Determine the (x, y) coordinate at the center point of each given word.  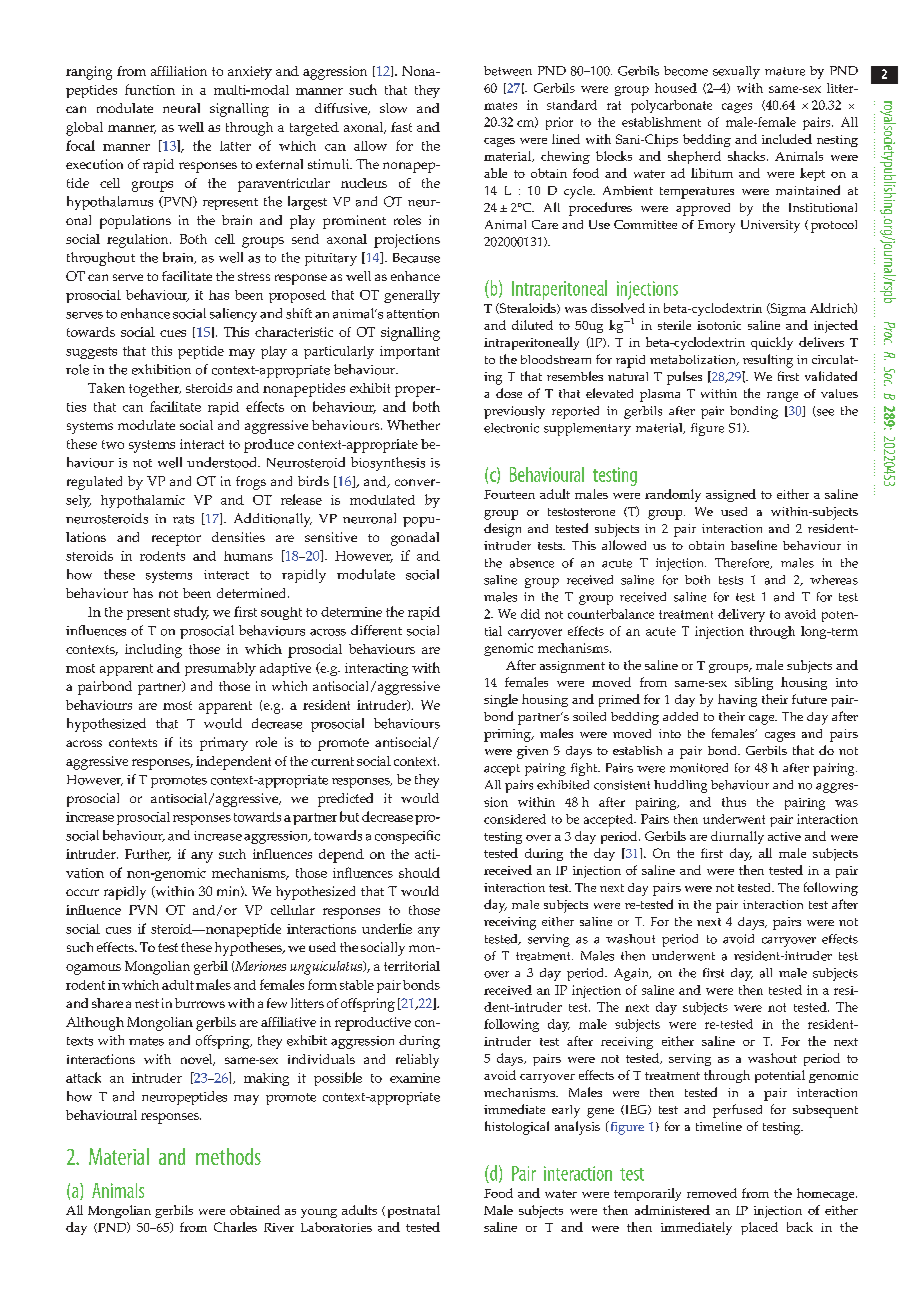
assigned (731, 495)
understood (223, 462)
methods (228, 1156)
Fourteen (509, 494)
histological (517, 1128)
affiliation (179, 71)
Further (148, 855)
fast (401, 127)
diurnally (737, 837)
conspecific (407, 837)
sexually (736, 72)
